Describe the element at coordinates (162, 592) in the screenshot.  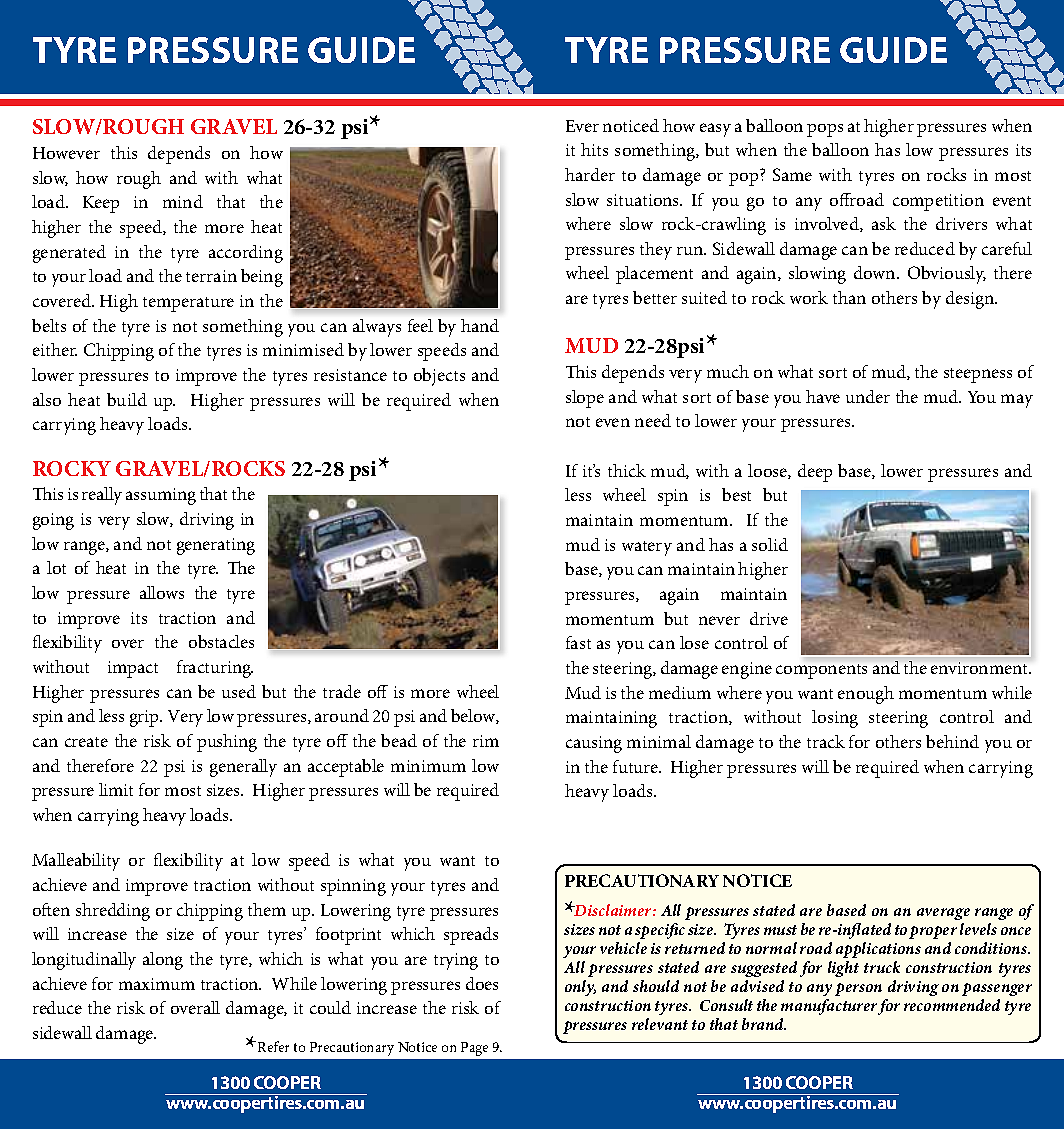
I see `allows` at that location.
